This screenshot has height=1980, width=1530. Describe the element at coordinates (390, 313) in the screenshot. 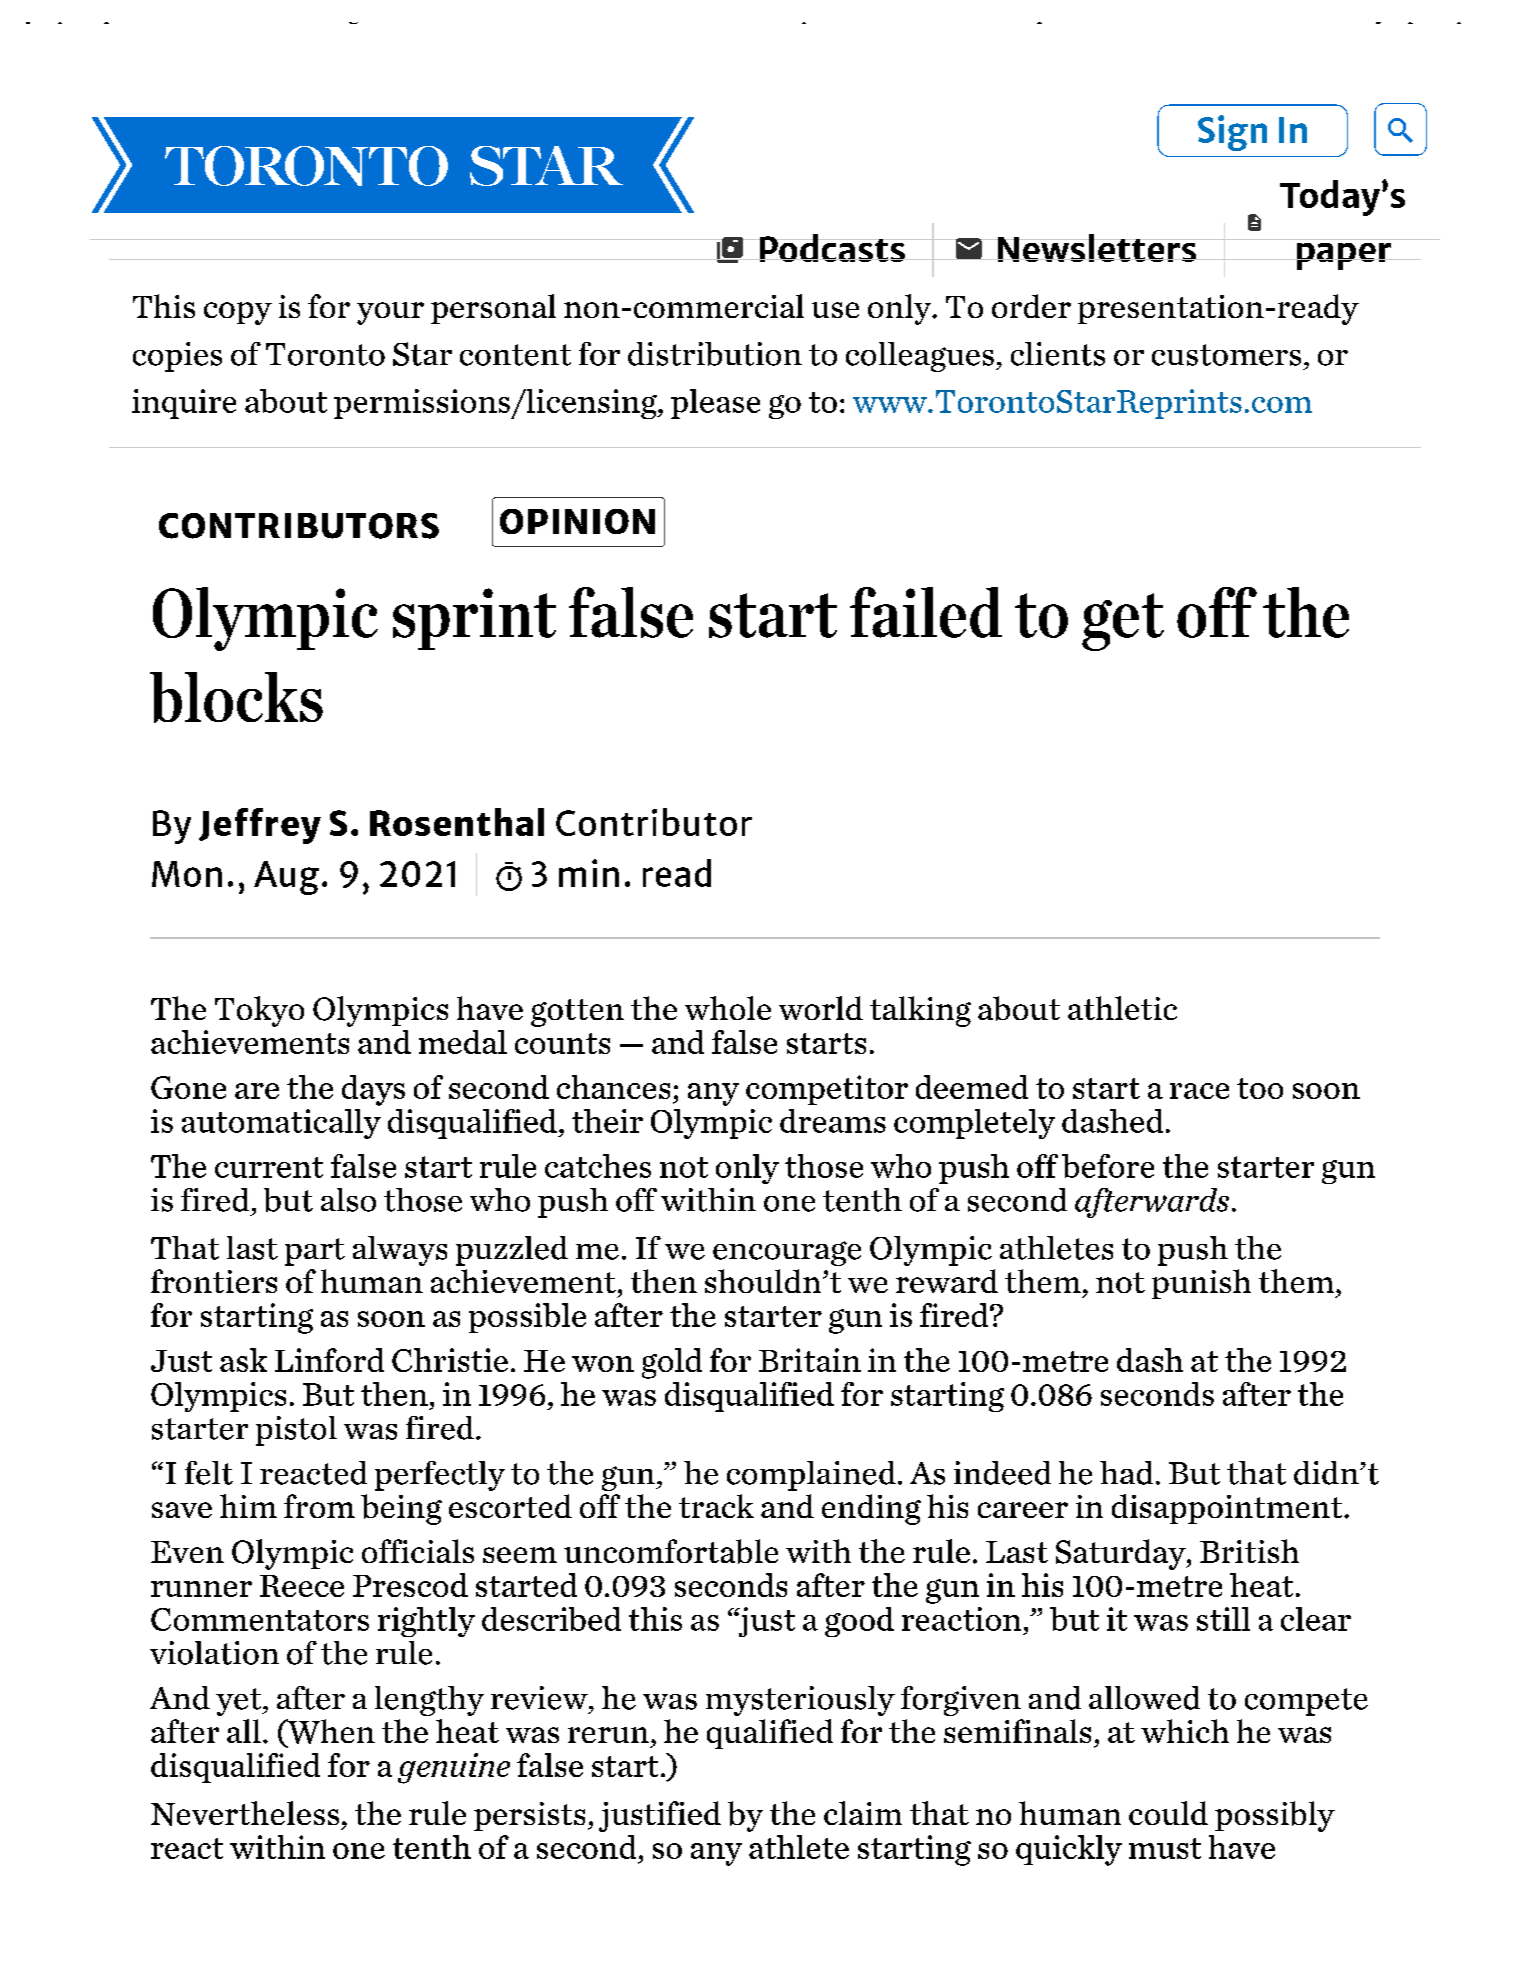

I see `your` at that location.
